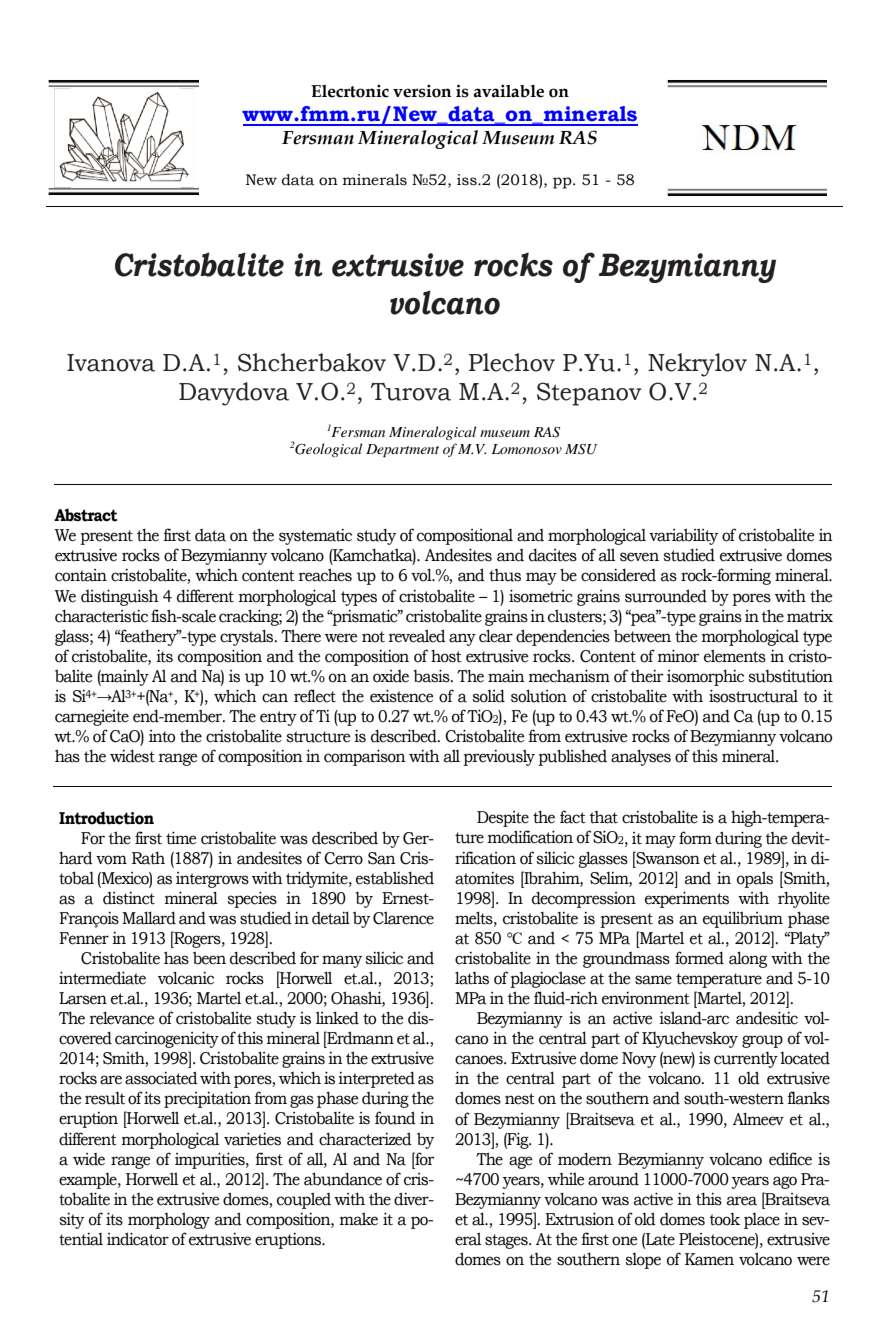 This screenshot has width=889, height=1331. Describe the element at coordinates (422, 91) in the screenshot. I see `version` at that location.
